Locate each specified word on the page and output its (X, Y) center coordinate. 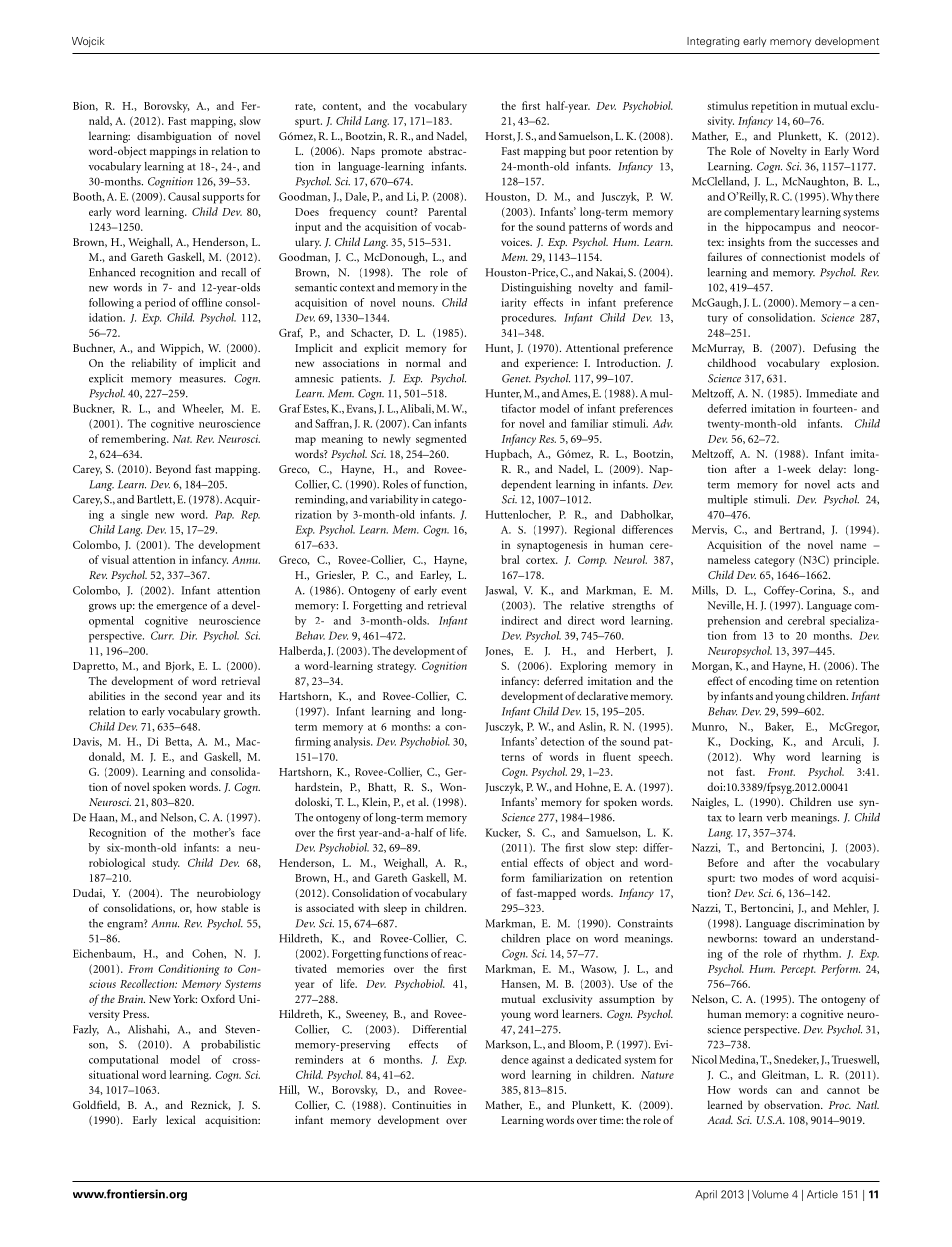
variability (394, 500)
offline (207, 302)
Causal (184, 196)
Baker (779, 727)
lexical (181, 1119)
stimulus (727, 105)
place (558, 939)
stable (235, 907)
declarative (602, 695)
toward (780, 938)
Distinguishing (537, 288)
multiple (728, 500)
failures (725, 256)
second (181, 695)
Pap (224, 515)
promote (401, 153)
